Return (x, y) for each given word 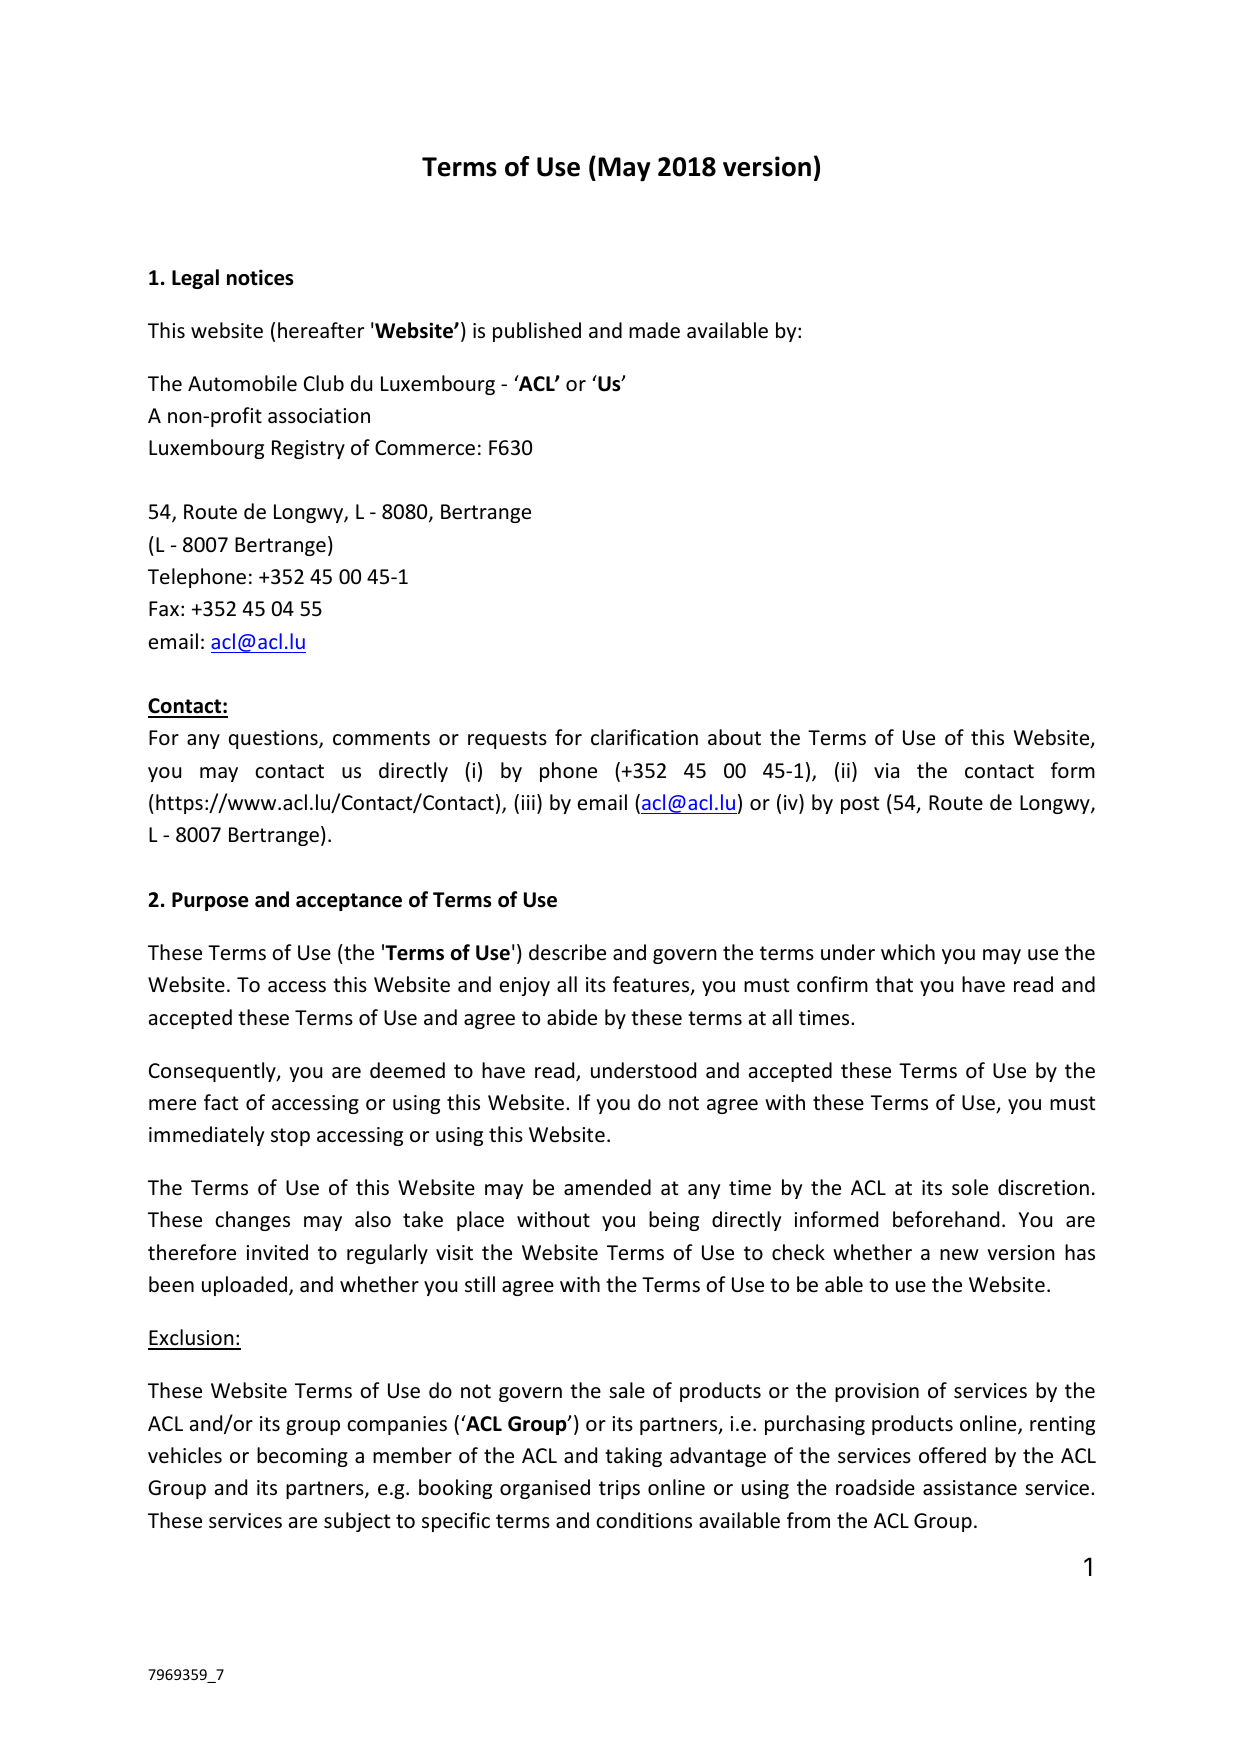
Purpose (210, 901)
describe (567, 952)
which (908, 952)
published (537, 332)
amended (607, 1187)
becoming (302, 1457)
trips (619, 1489)
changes (252, 1221)
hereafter (321, 330)
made (654, 330)
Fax (164, 608)
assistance (970, 1488)
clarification (644, 737)
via (886, 770)
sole (970, 1187)
